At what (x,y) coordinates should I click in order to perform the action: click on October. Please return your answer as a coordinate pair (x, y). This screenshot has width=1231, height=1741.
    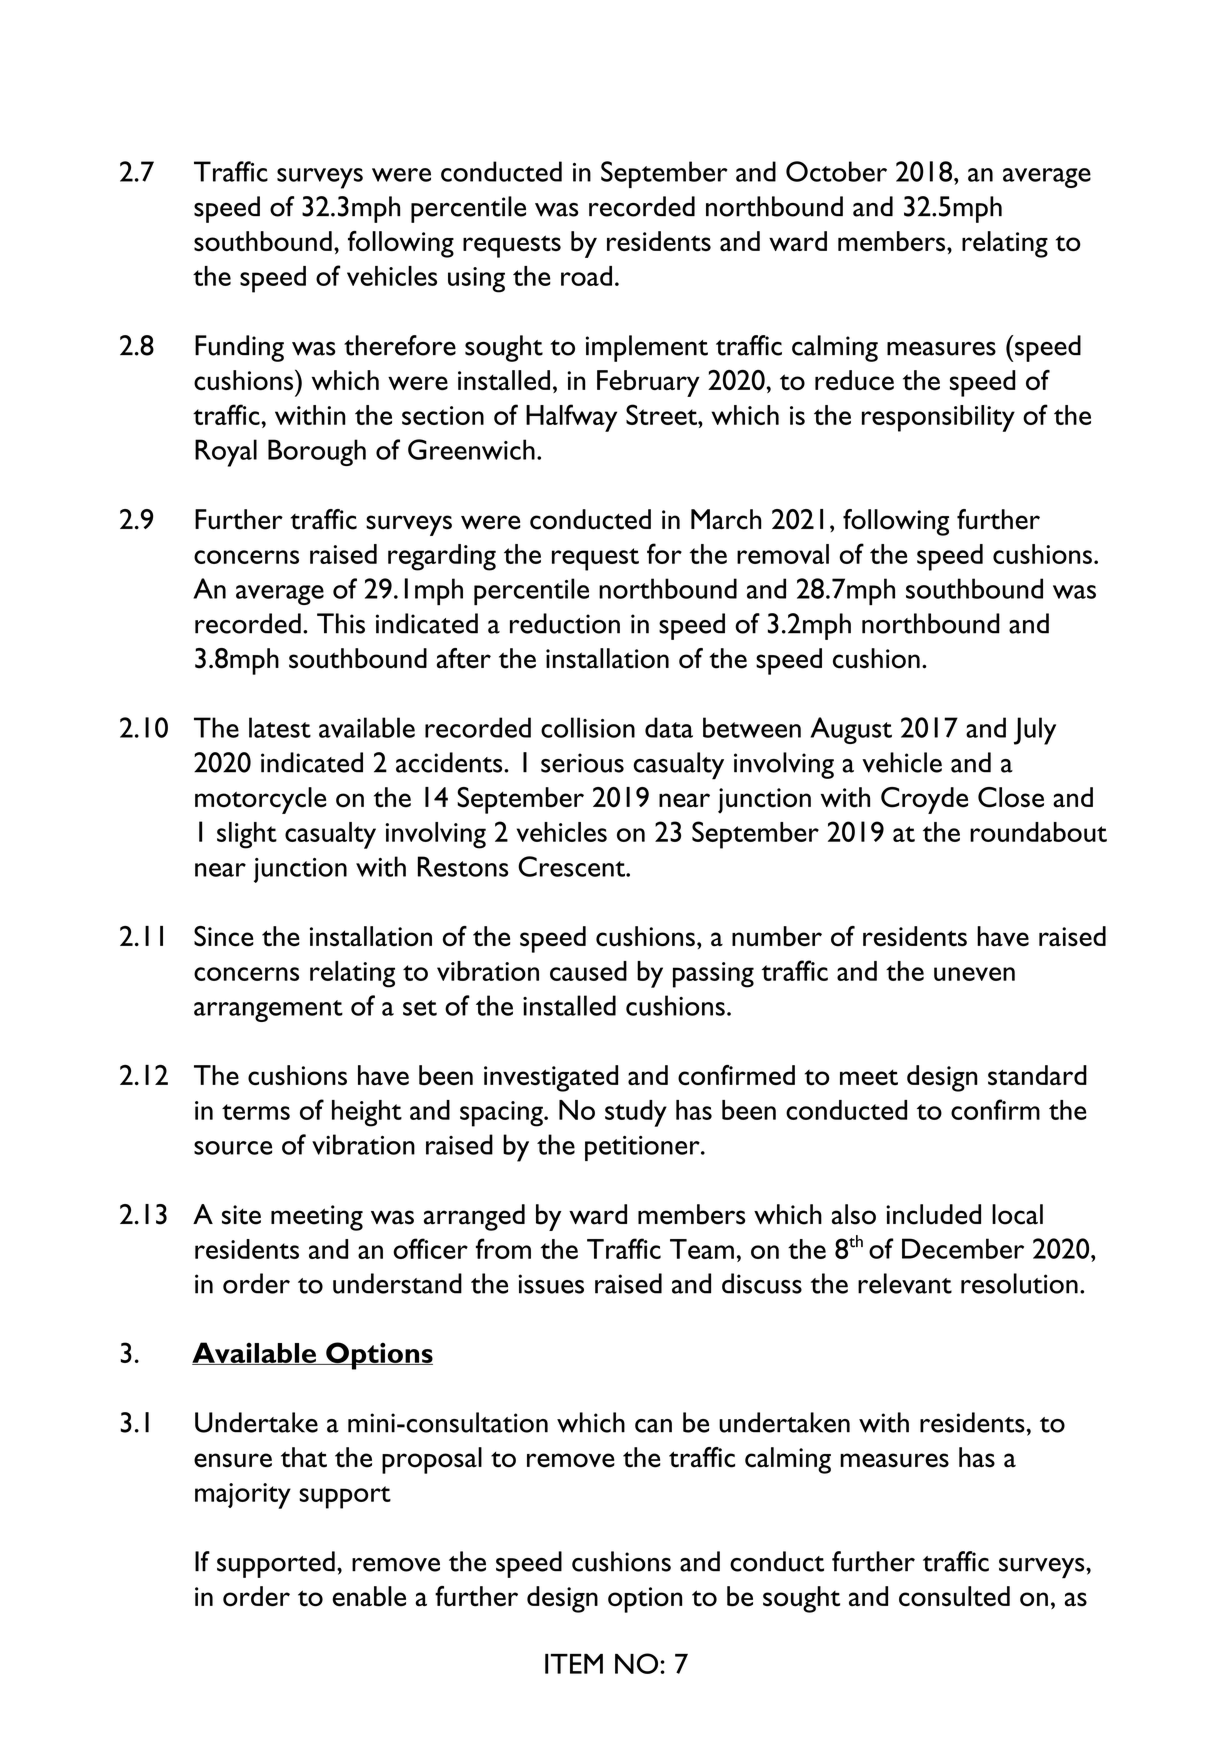
    Looking at the image, I should click on (836, 171).
